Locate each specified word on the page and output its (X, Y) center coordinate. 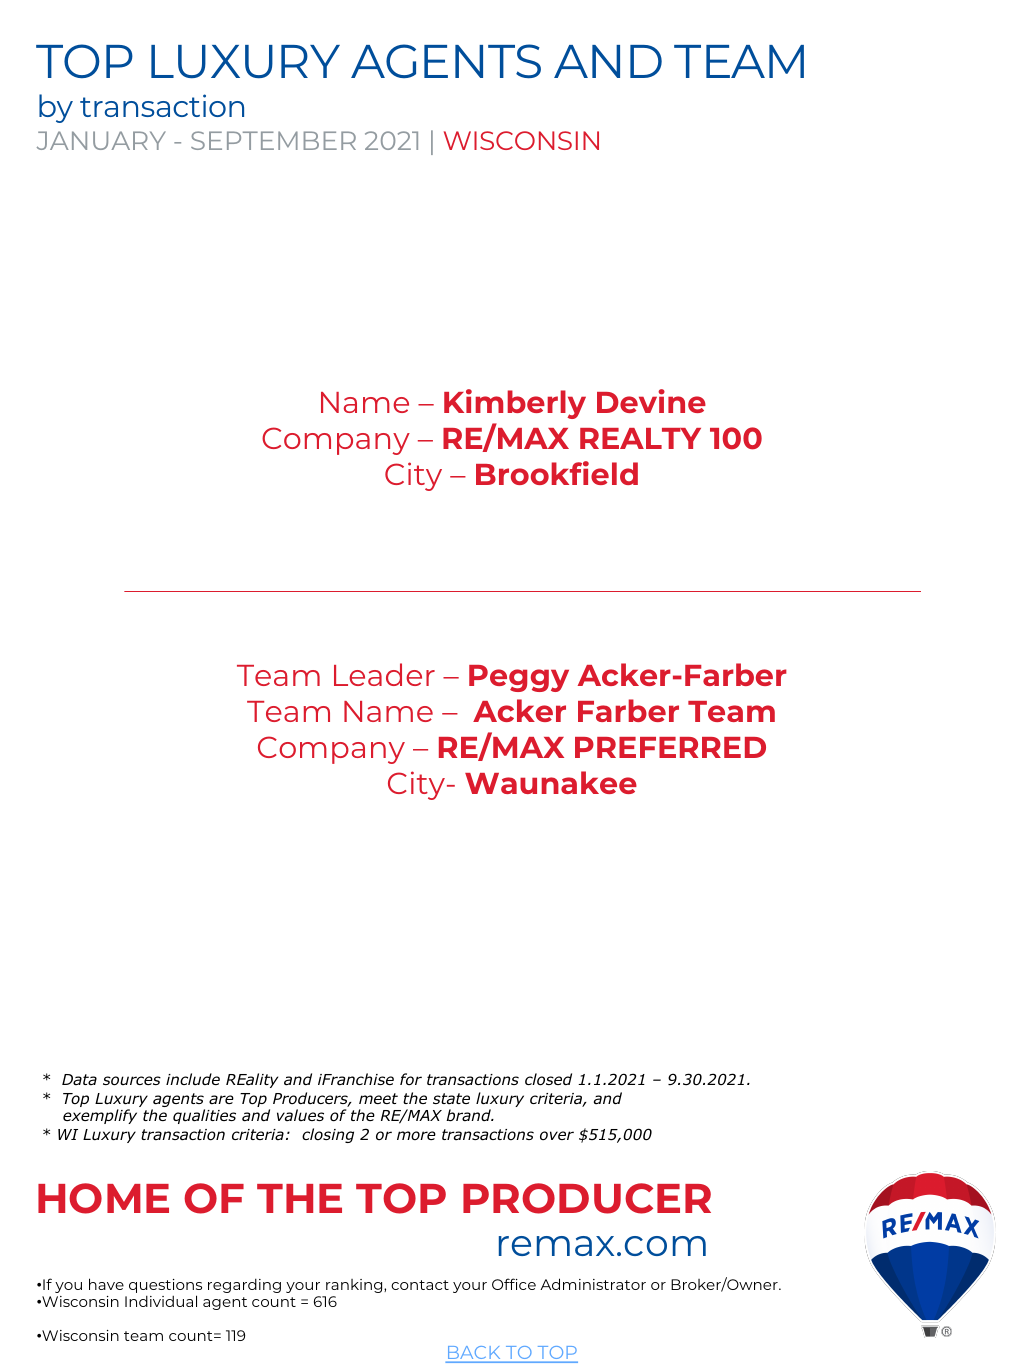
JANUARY (101, 140)
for (411, 1079)
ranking (355, 1286)
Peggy (519, 678)
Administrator (593, 1284)
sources (132, 1081)
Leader (384, 674)
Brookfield (557, 473)
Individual (161, 1301)
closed (548, 1079)
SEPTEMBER (273, 140)
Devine (651, 401)
